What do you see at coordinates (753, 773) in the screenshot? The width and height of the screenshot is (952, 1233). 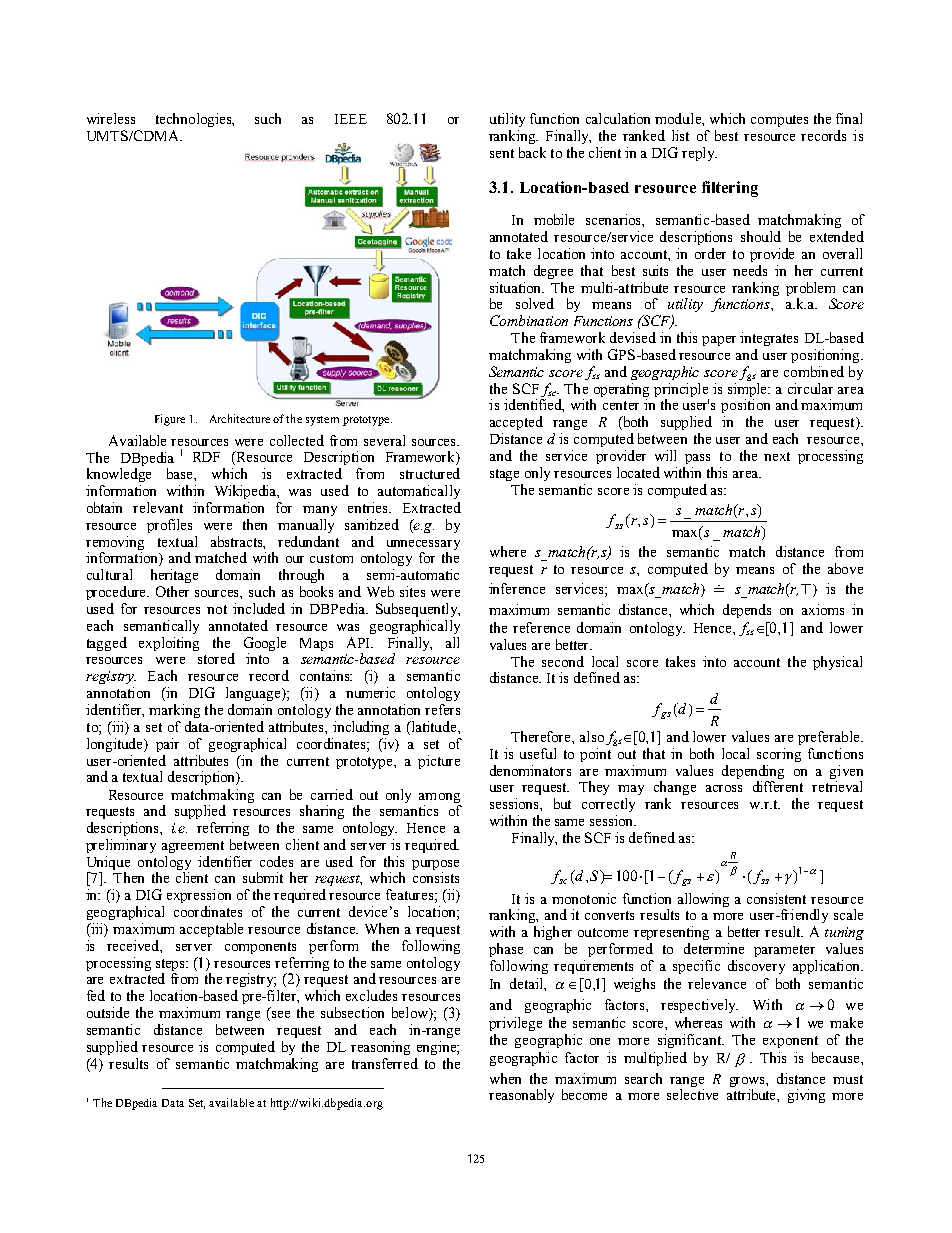 I see `depending` at bounding box center [753, 773].
